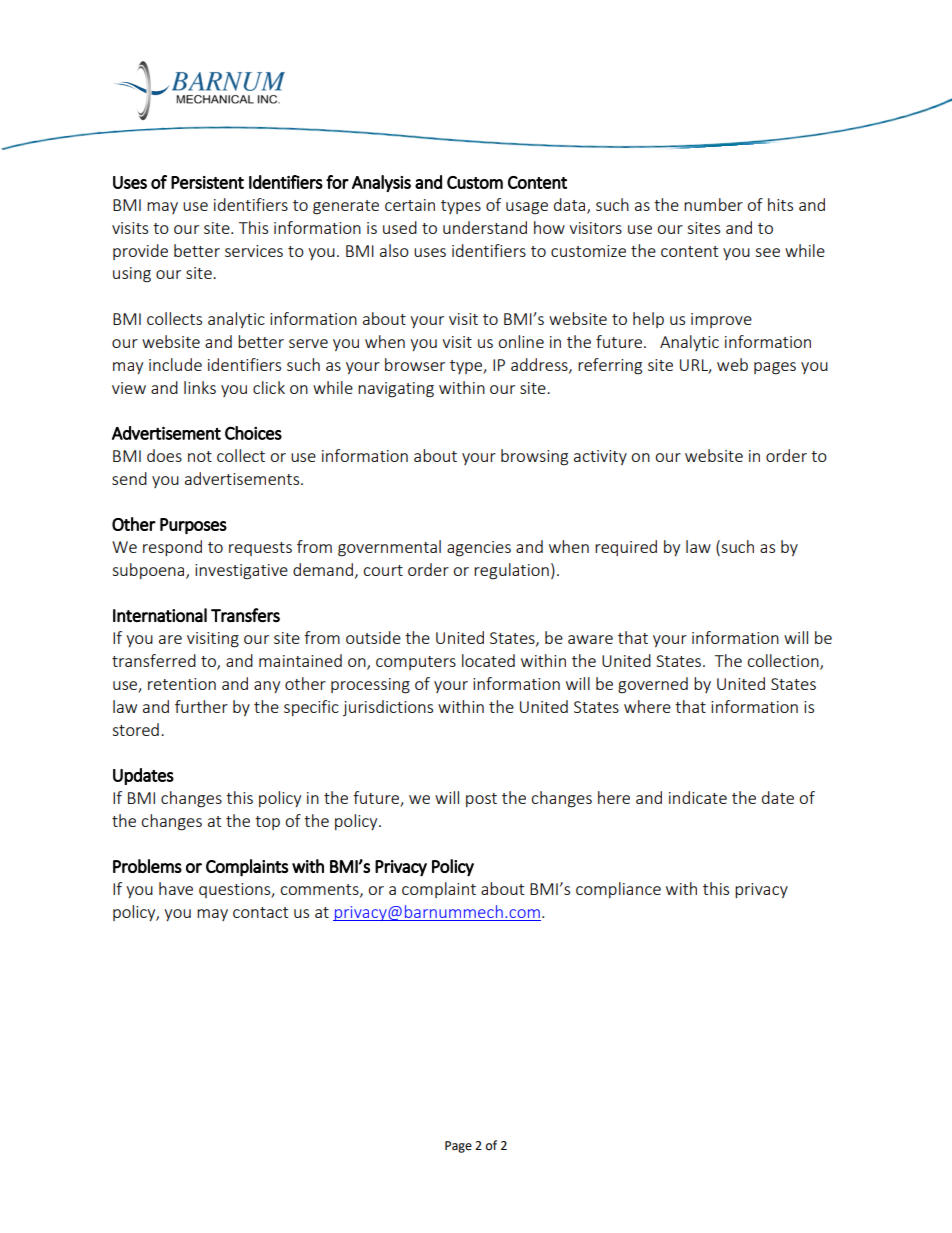 The height and width of the screenshot is (1233, 952). What do you see at coordinates (698, 797) in the screenshot?
I see `indicate` at bounding box center [698, 797].
